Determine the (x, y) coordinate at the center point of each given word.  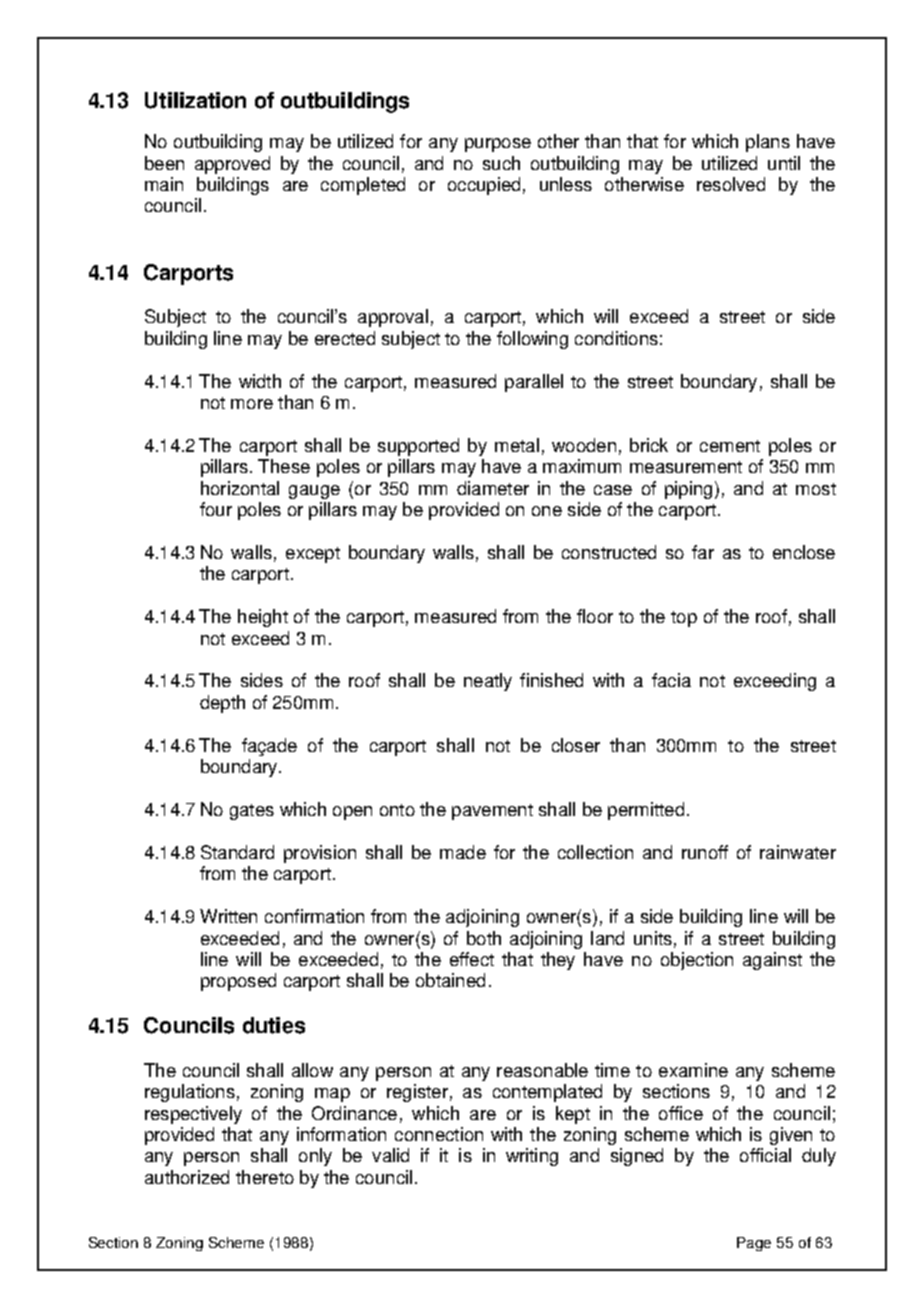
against (772, 961)
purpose (498, 145)
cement (730, 446)
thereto (265, 1177)
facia (671, 680)
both (484, 938)
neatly (488, 682)
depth (222, 704)
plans (768, 143)
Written (228, 916)
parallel (534, 383)
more (252, 404)
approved (232, 165)
